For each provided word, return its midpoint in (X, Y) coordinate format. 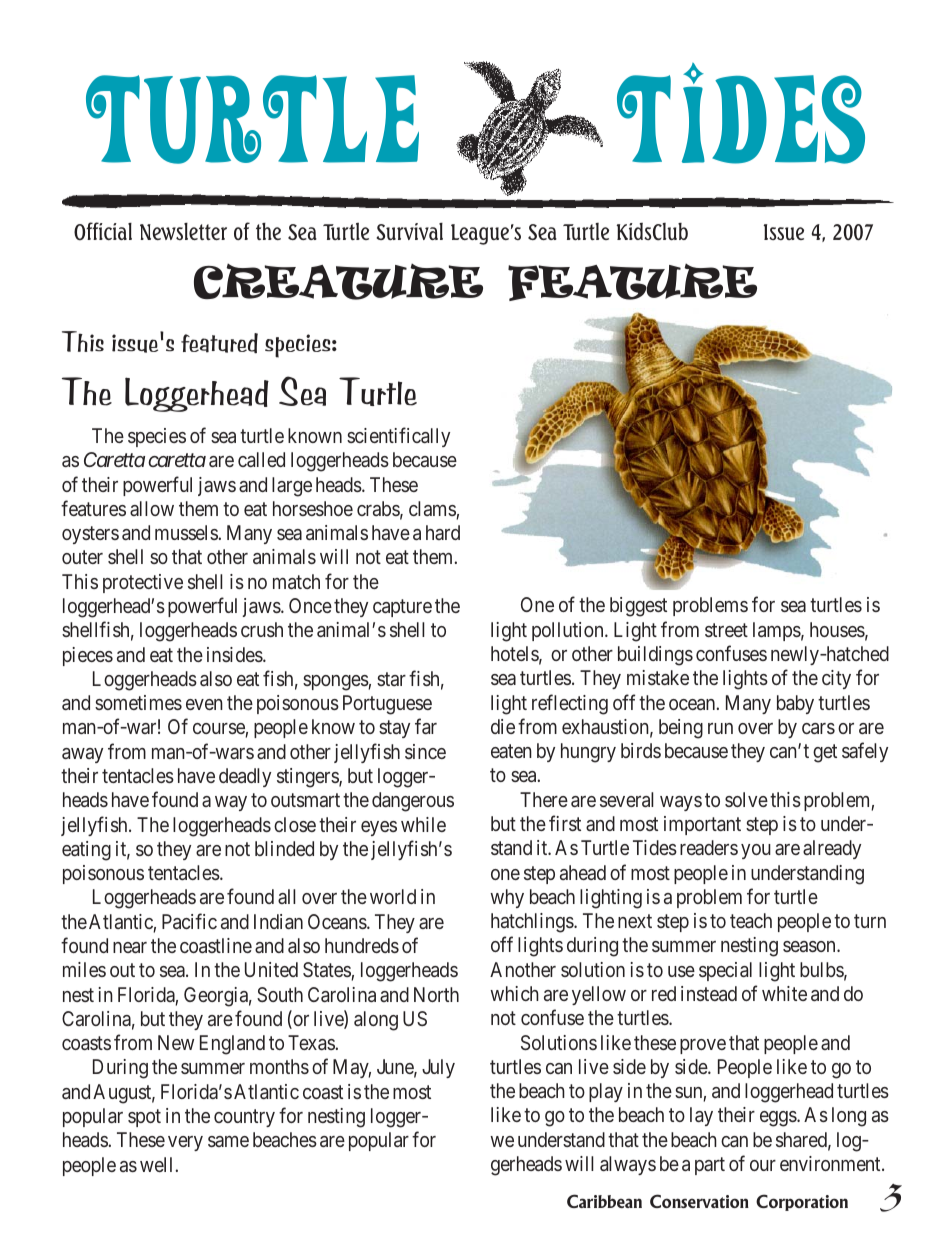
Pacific (189, 921)
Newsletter (183, 231)
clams (433, 510)
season (810, 946)
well (158, 1164)
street (726, 630)
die (503, 726)
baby (795, 704)
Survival (409, 231)
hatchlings (533, 923)
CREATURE (338, 282)
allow (152, 508)
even (204, 704)
